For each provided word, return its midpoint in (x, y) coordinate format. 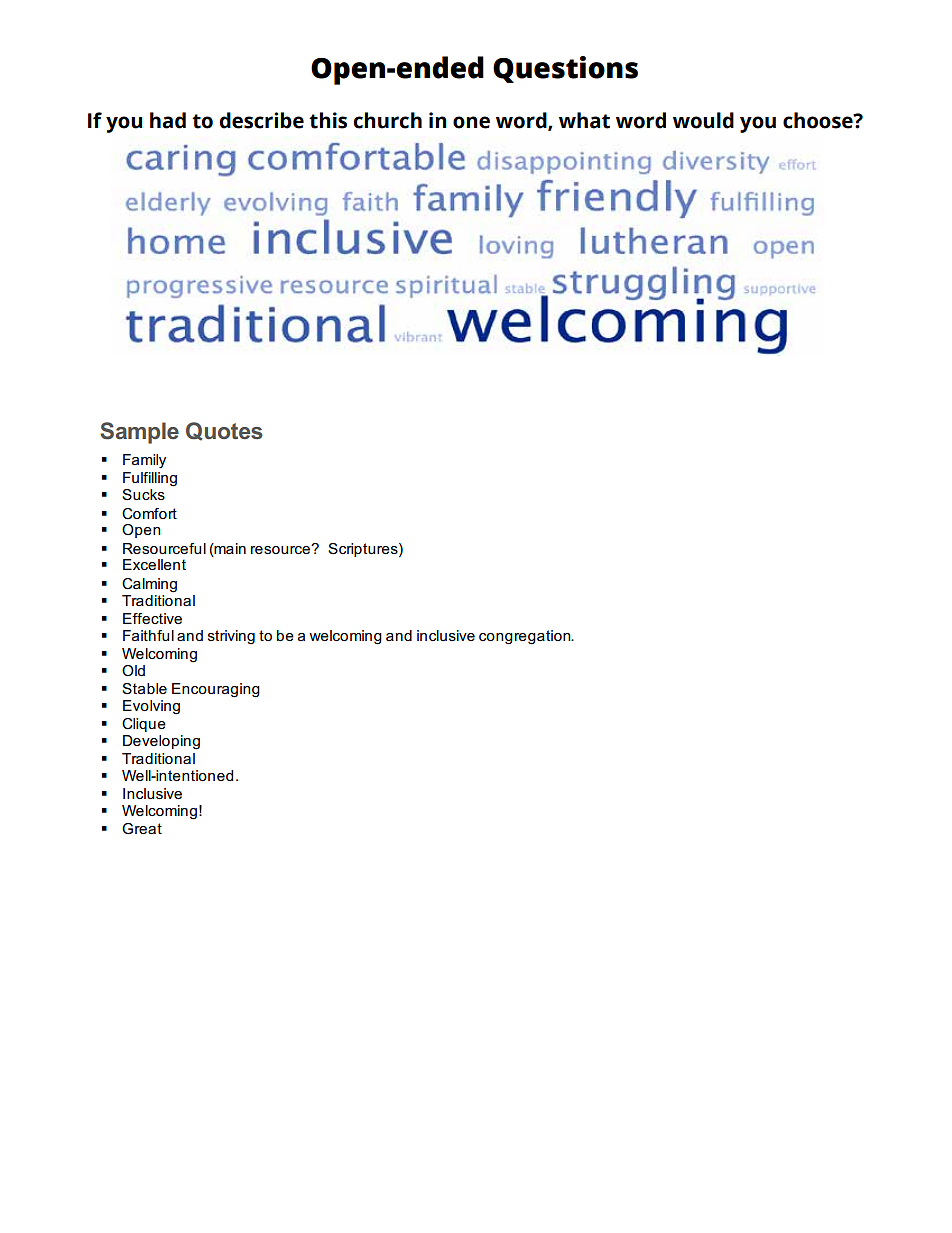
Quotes (224, 431)
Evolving (151, 707)
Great (142, 828)
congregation (526, 637)
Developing (161, 742)
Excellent (154, 564)
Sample (139, 433)
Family (144, 461)
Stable (144, 688)
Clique (144, 725)
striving (231, 637)
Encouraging (216, 690)
